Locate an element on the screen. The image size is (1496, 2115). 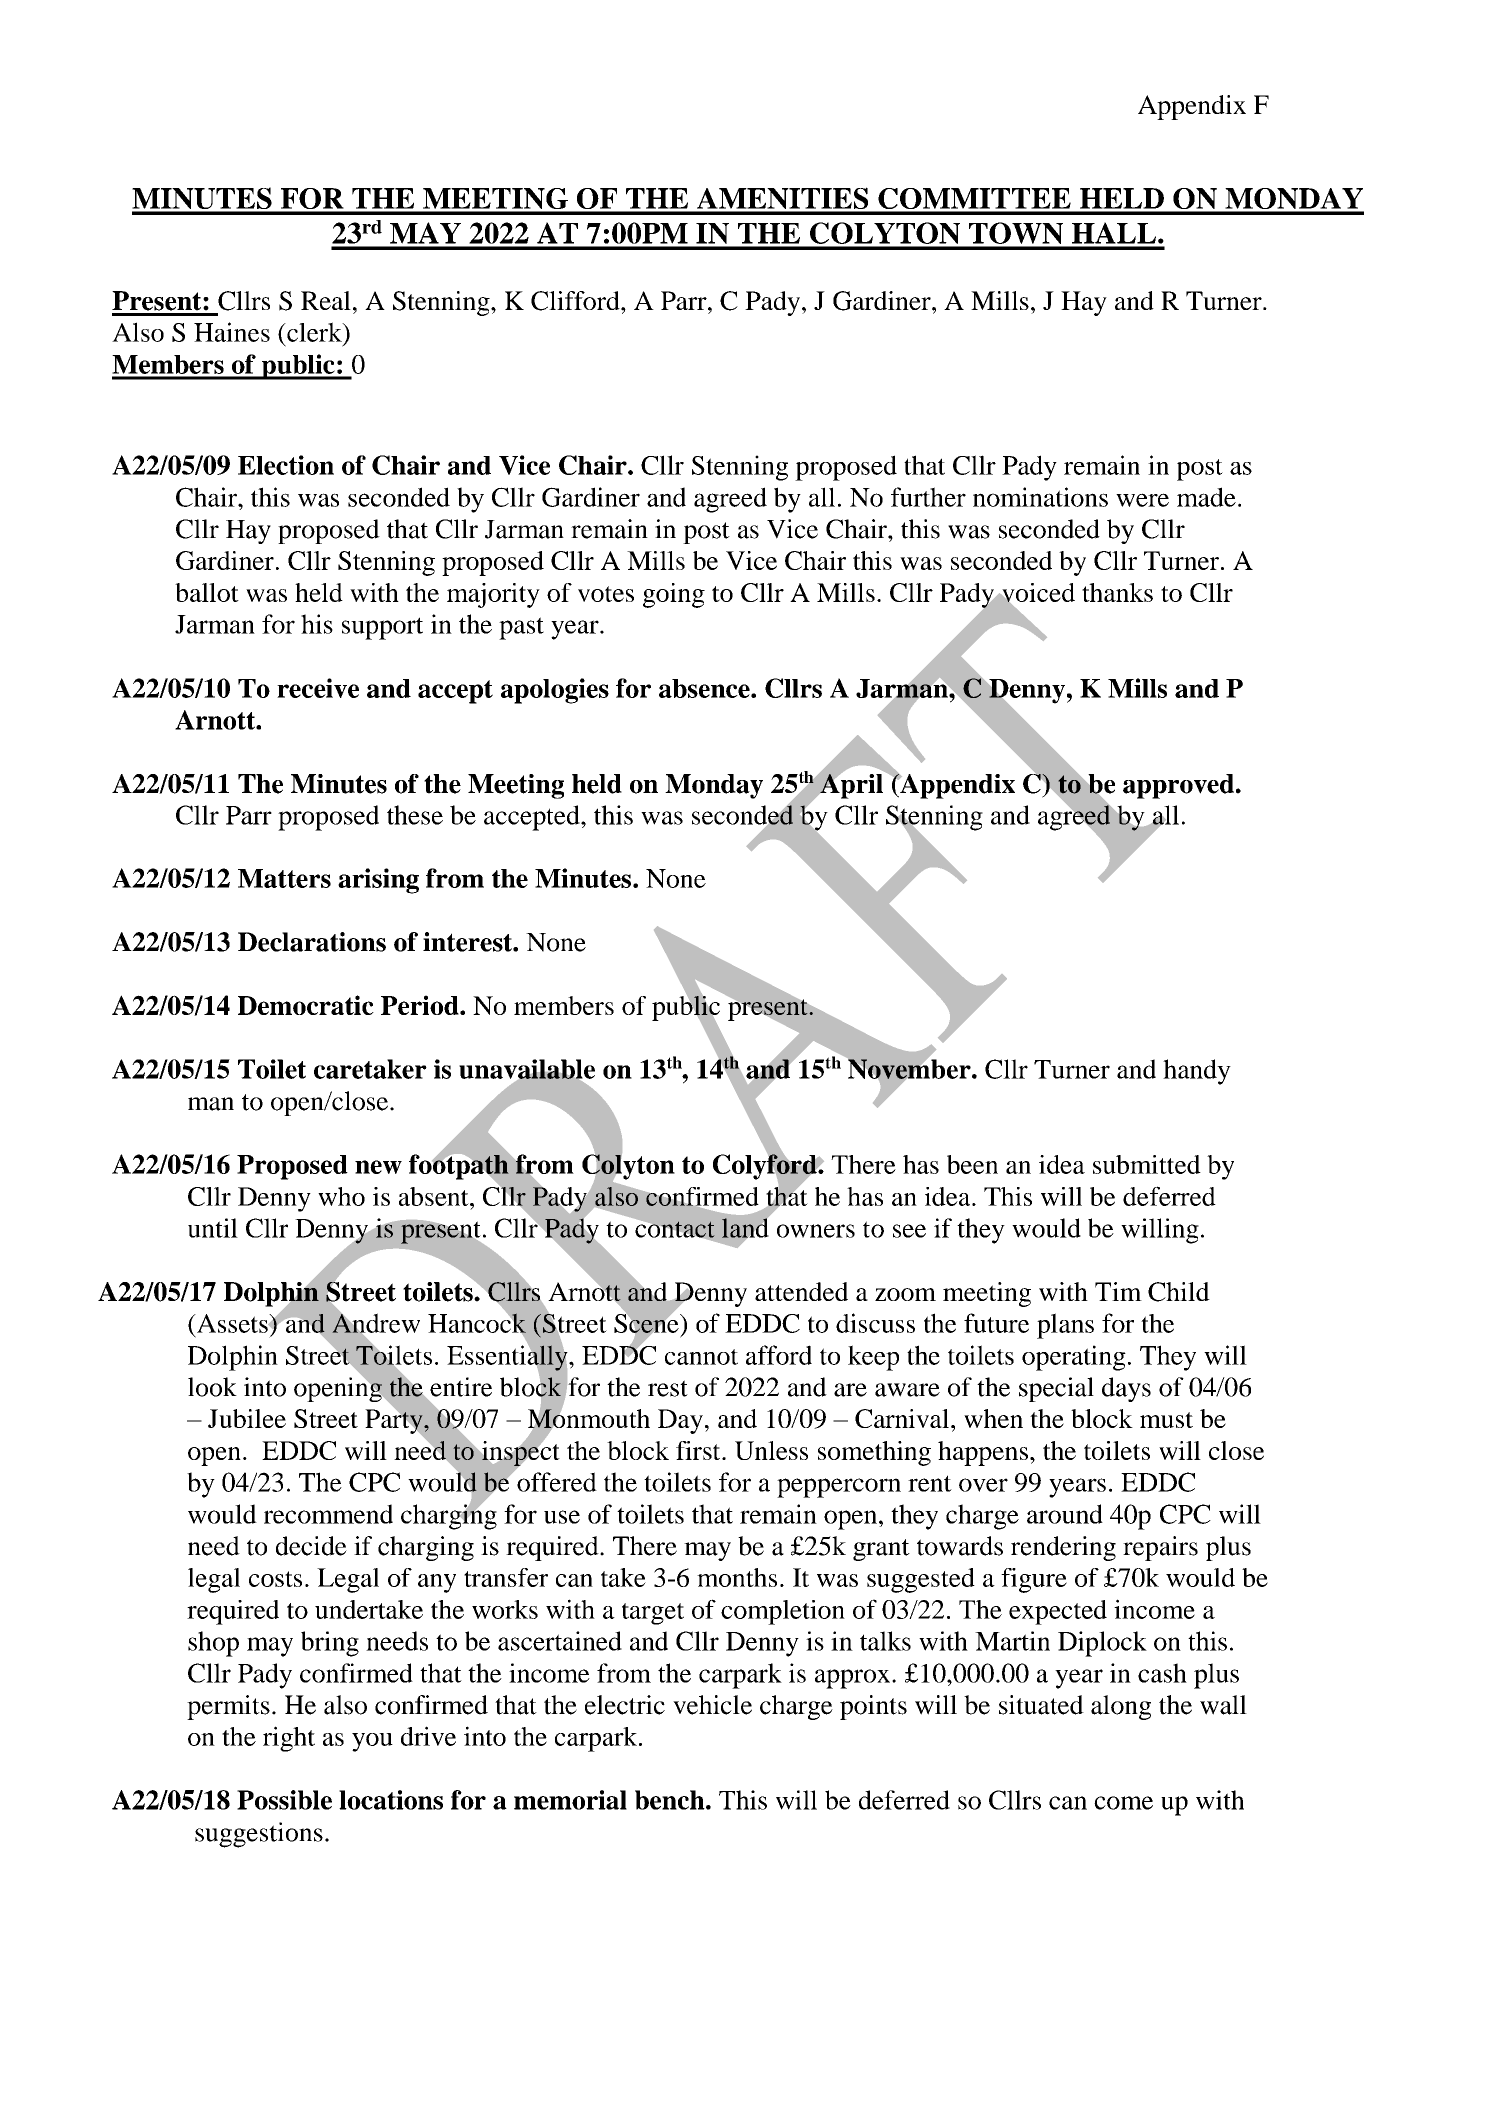
Democratic is located at coordinates (306, 1005).
